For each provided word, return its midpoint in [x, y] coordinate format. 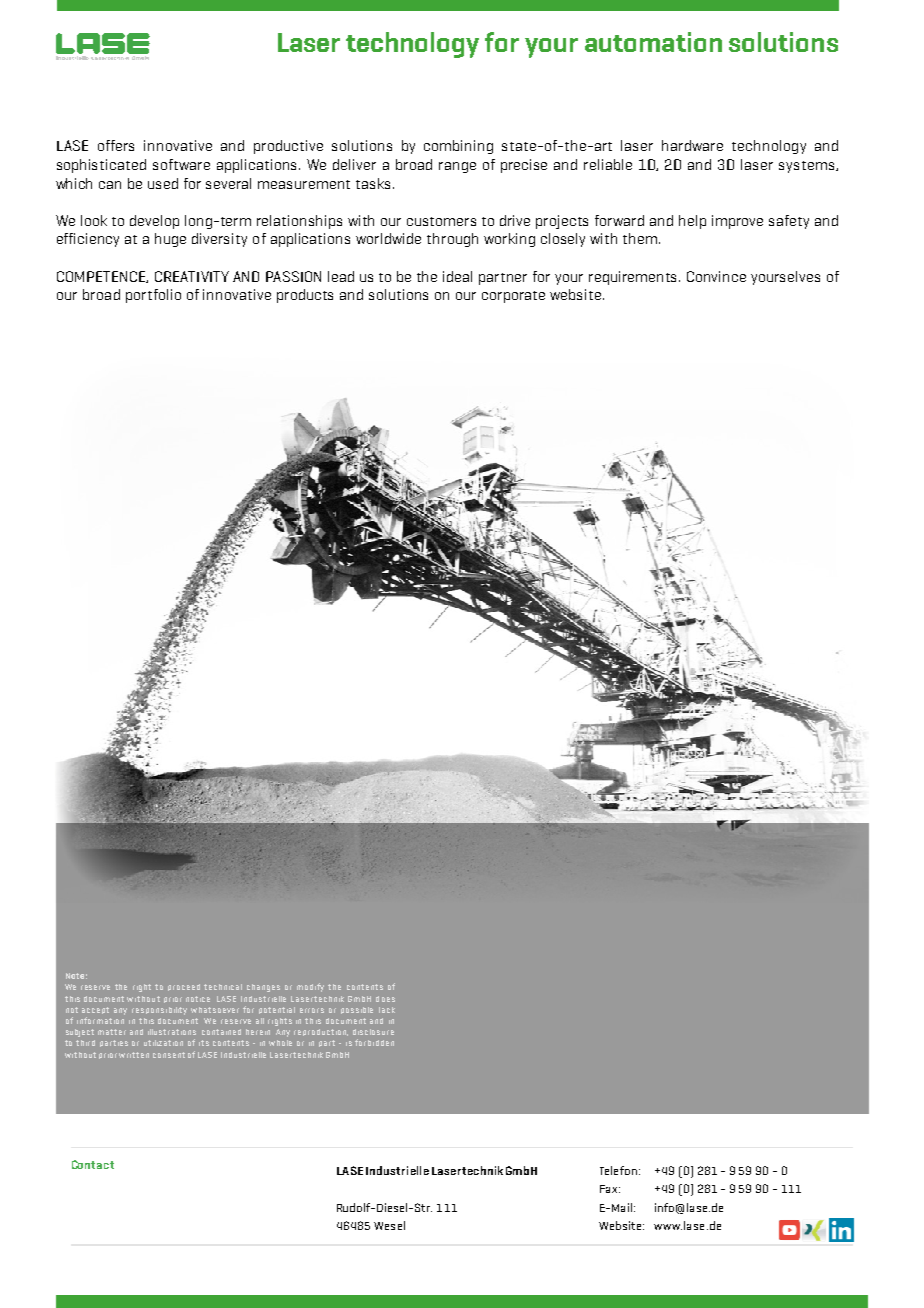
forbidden [374, 1042]
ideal [457, 276]
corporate [513, 297]
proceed [184, 987]
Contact [93, 1164]
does [385, 999]
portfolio [153, 296]
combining [458, 147]
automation [653, 42]
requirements [634, 278]
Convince [716, 276]
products [305, 296]
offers [116, 145]
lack [387, 1010]
